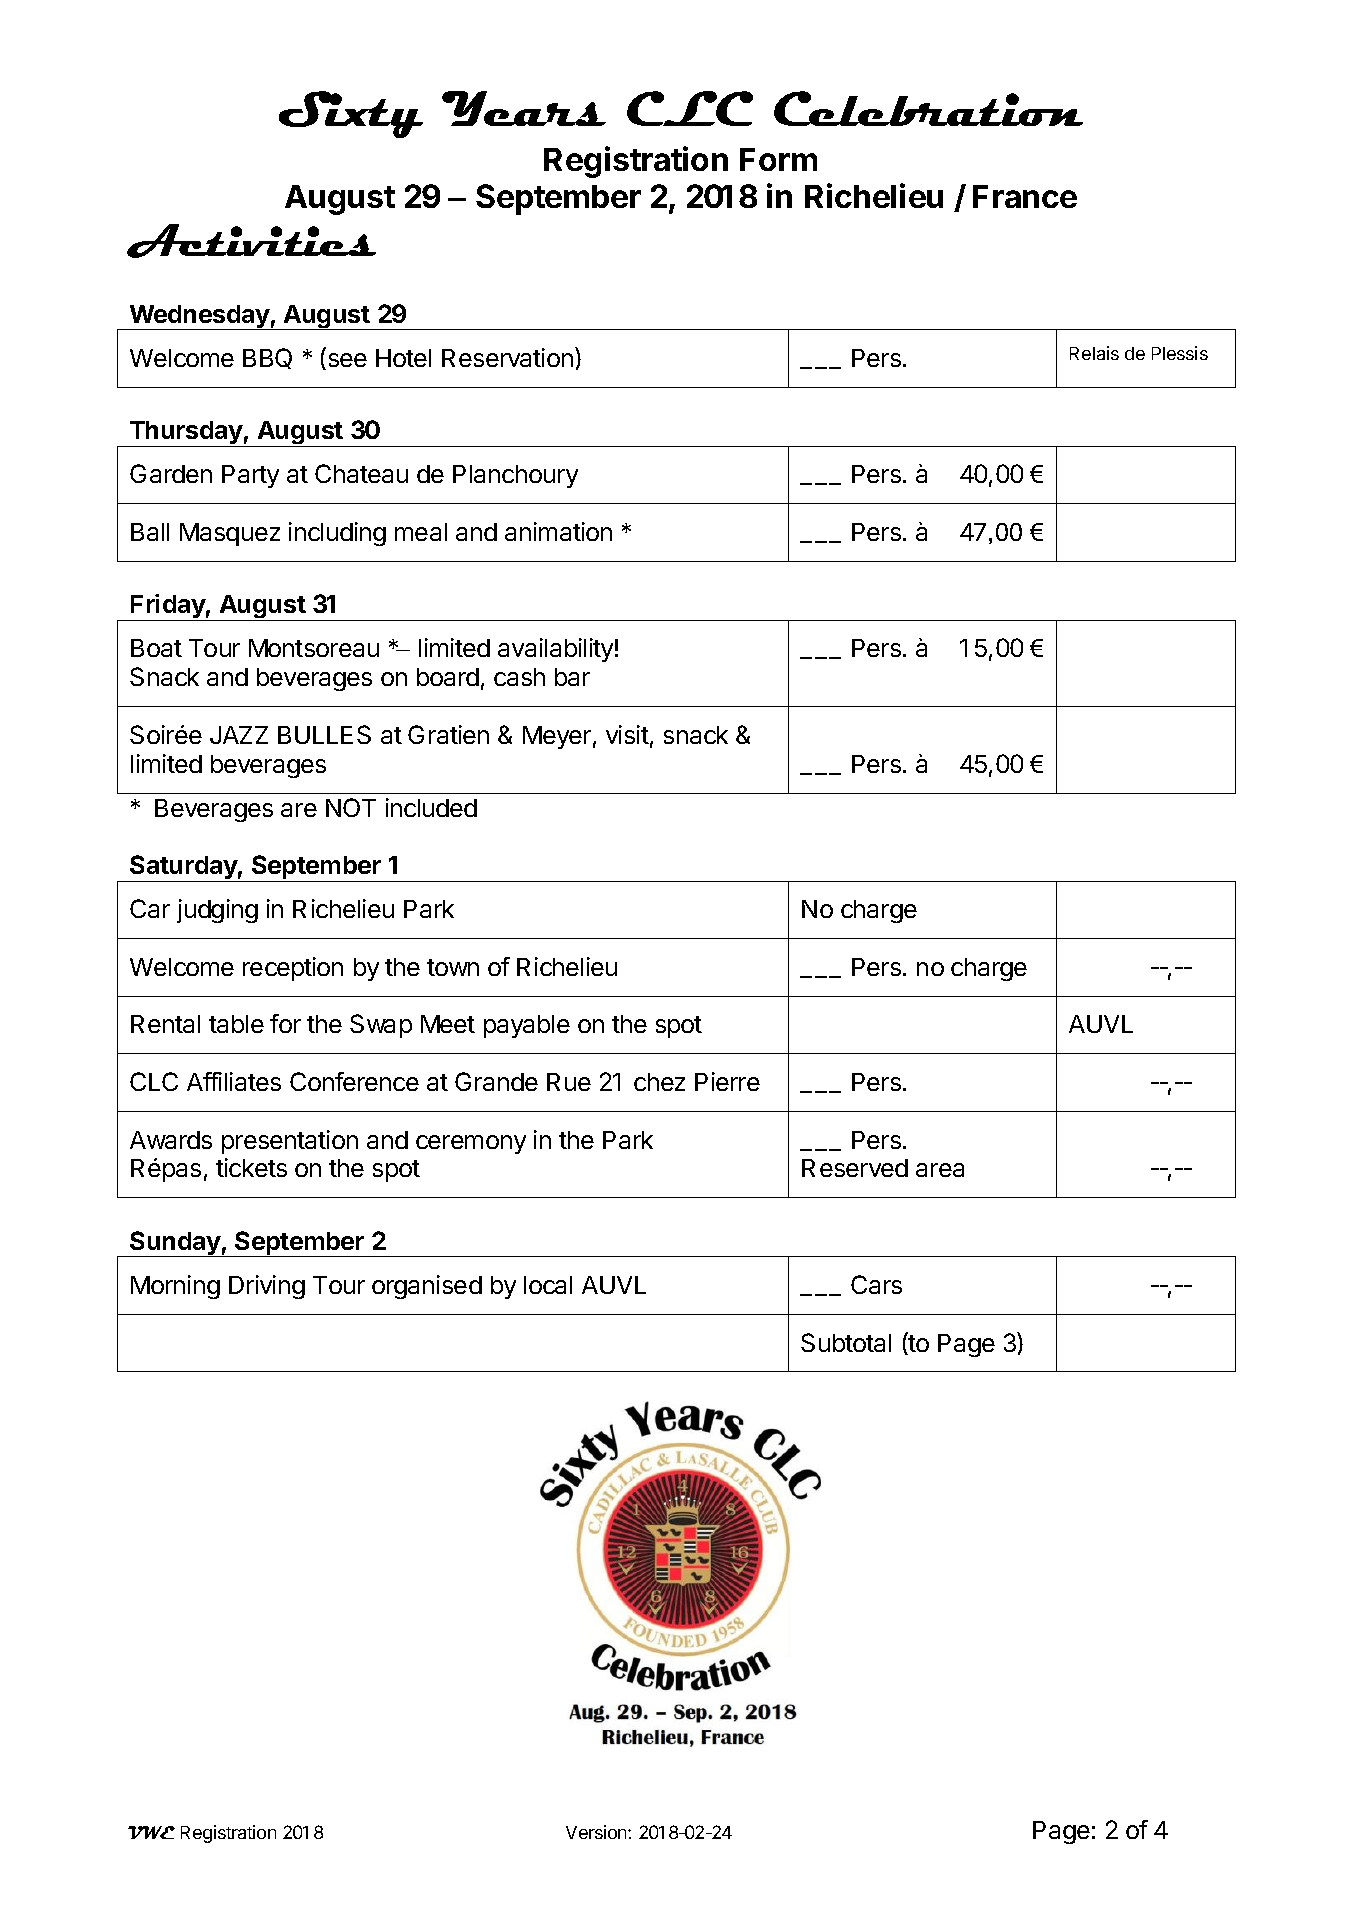 This document has height=1926, width=1362. I want to click on Version, so click(597, 1832).
